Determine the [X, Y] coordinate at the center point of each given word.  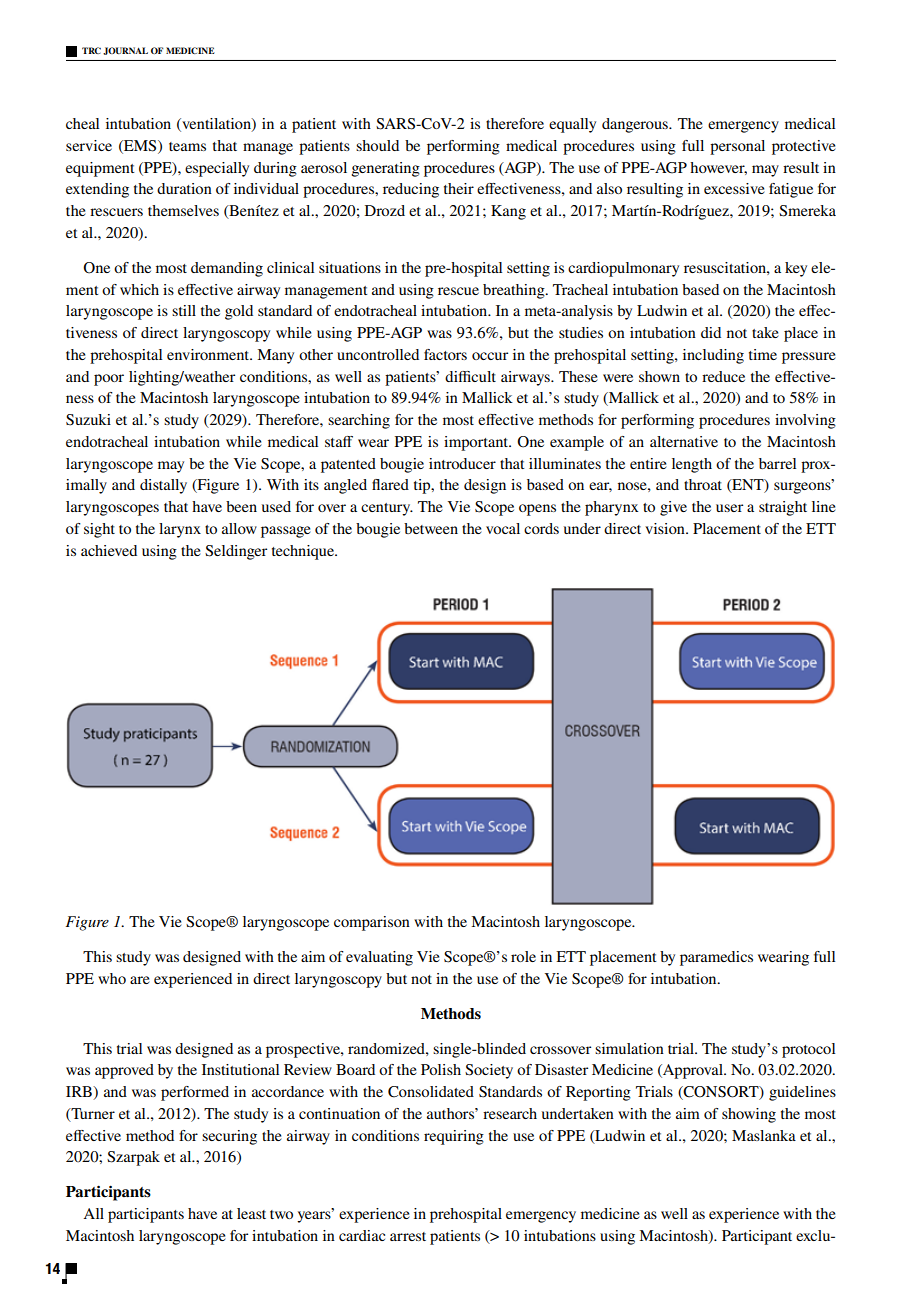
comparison [372, 923]
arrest [408, 1236]
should [377, 145]
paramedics [716, 958]
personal [737, 147]
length [692, 465]
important [477, 443]
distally [163, 486]
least [251, 1213]
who [112, 978]
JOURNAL [125, 51]
